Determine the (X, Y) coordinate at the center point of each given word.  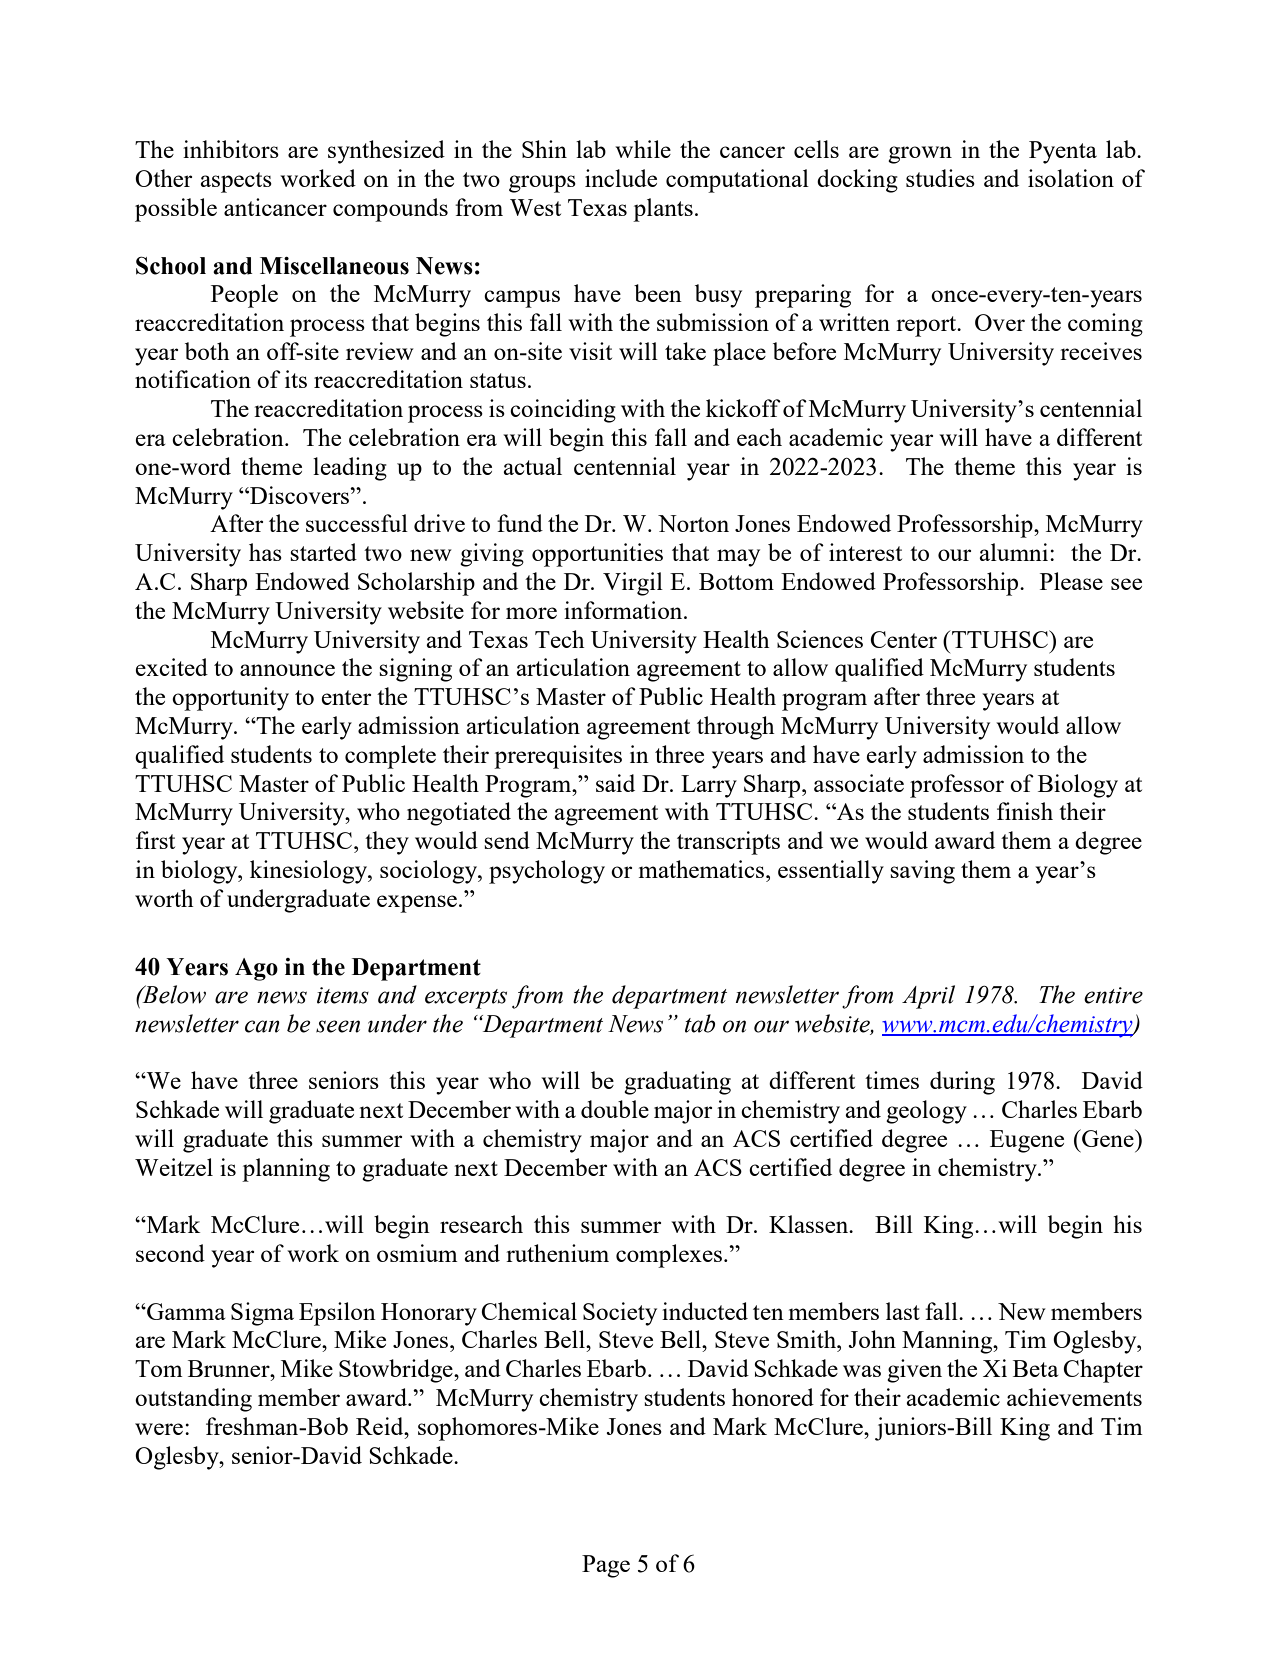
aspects (236, 182)
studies (940, 178)
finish (1025, 811)
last (903, 1311)
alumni (1015, 552)
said (615, 783)
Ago (256, 969)
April (928, 997)
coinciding (563, 411)
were (160, 1429)
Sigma (262, 1314)
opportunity (230, 699)
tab (700, 1023)
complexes (669, 1256)
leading (350, 469)
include (621, 178)
